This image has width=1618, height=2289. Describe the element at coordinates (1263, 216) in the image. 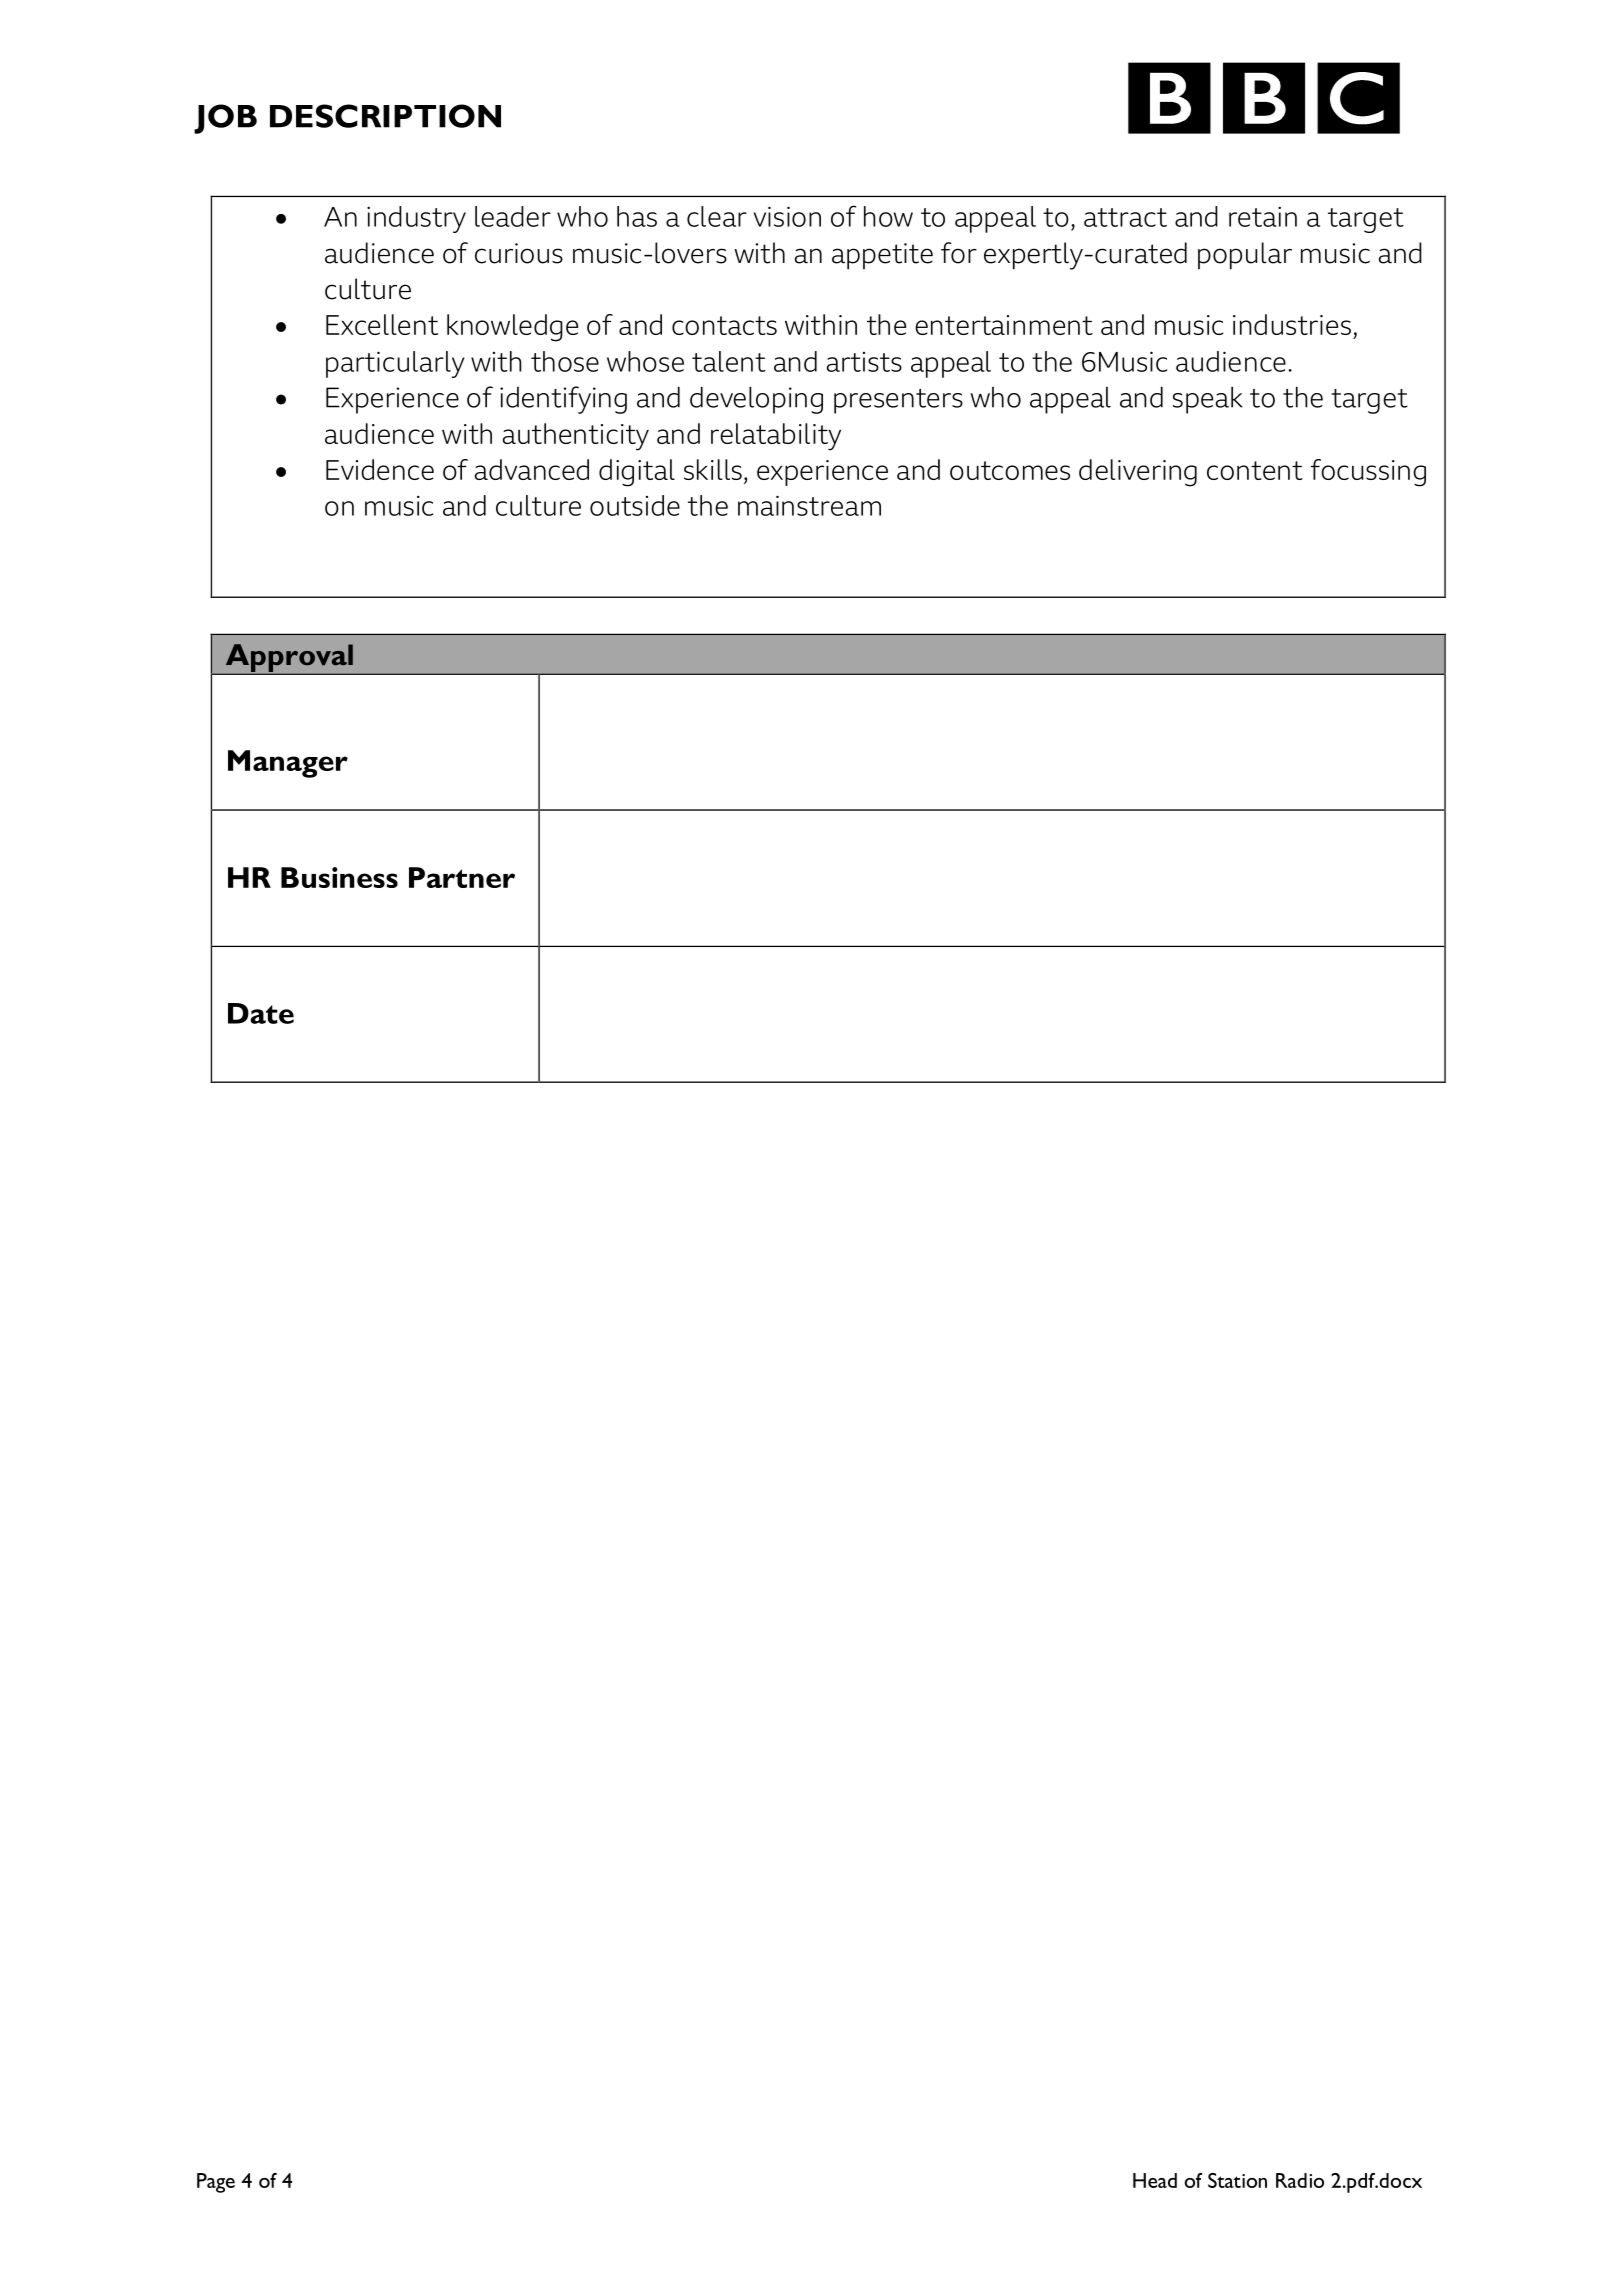

I see `retain` at that location.
